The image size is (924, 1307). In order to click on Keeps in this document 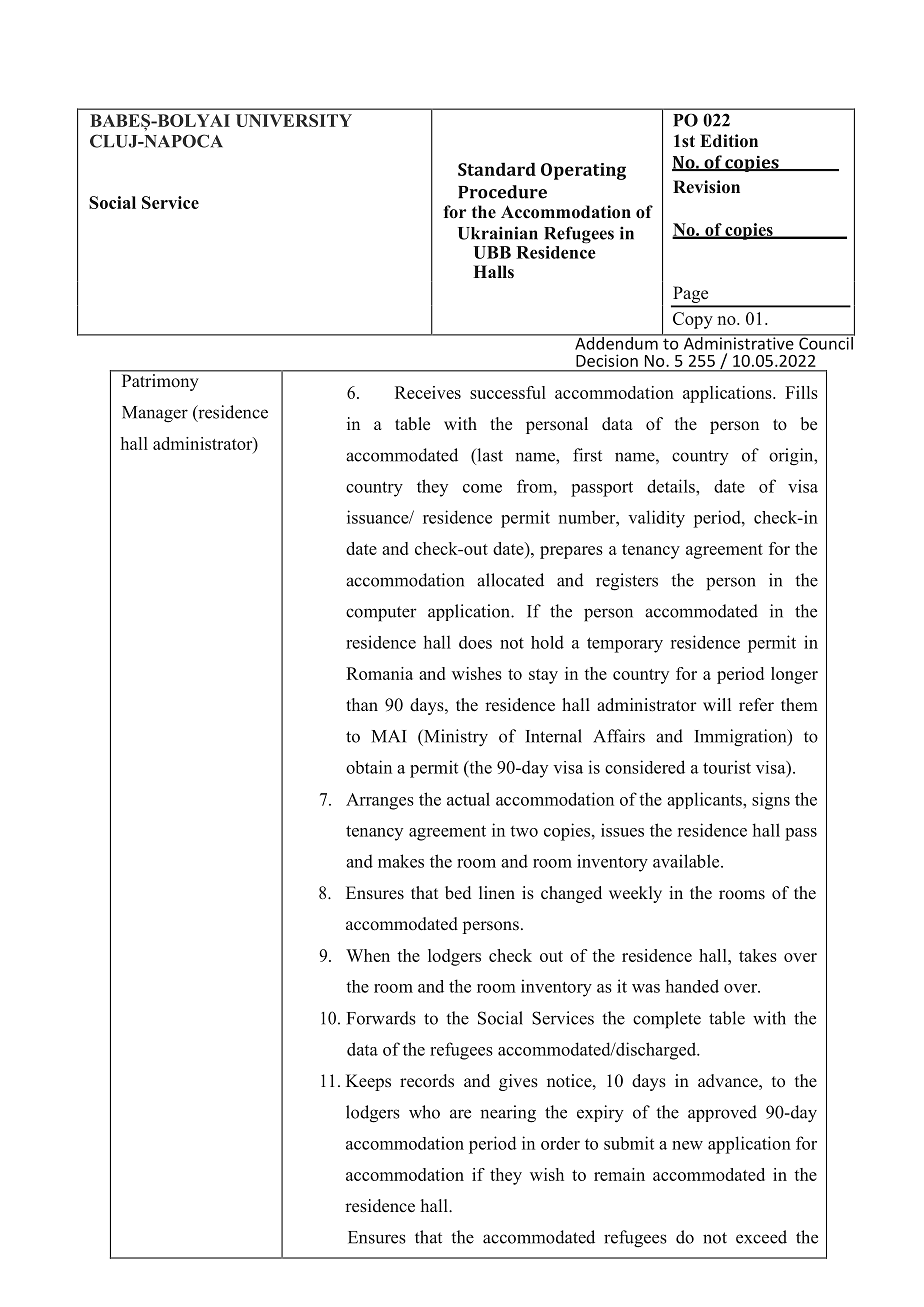, I will do `click(368, 1082)`.
